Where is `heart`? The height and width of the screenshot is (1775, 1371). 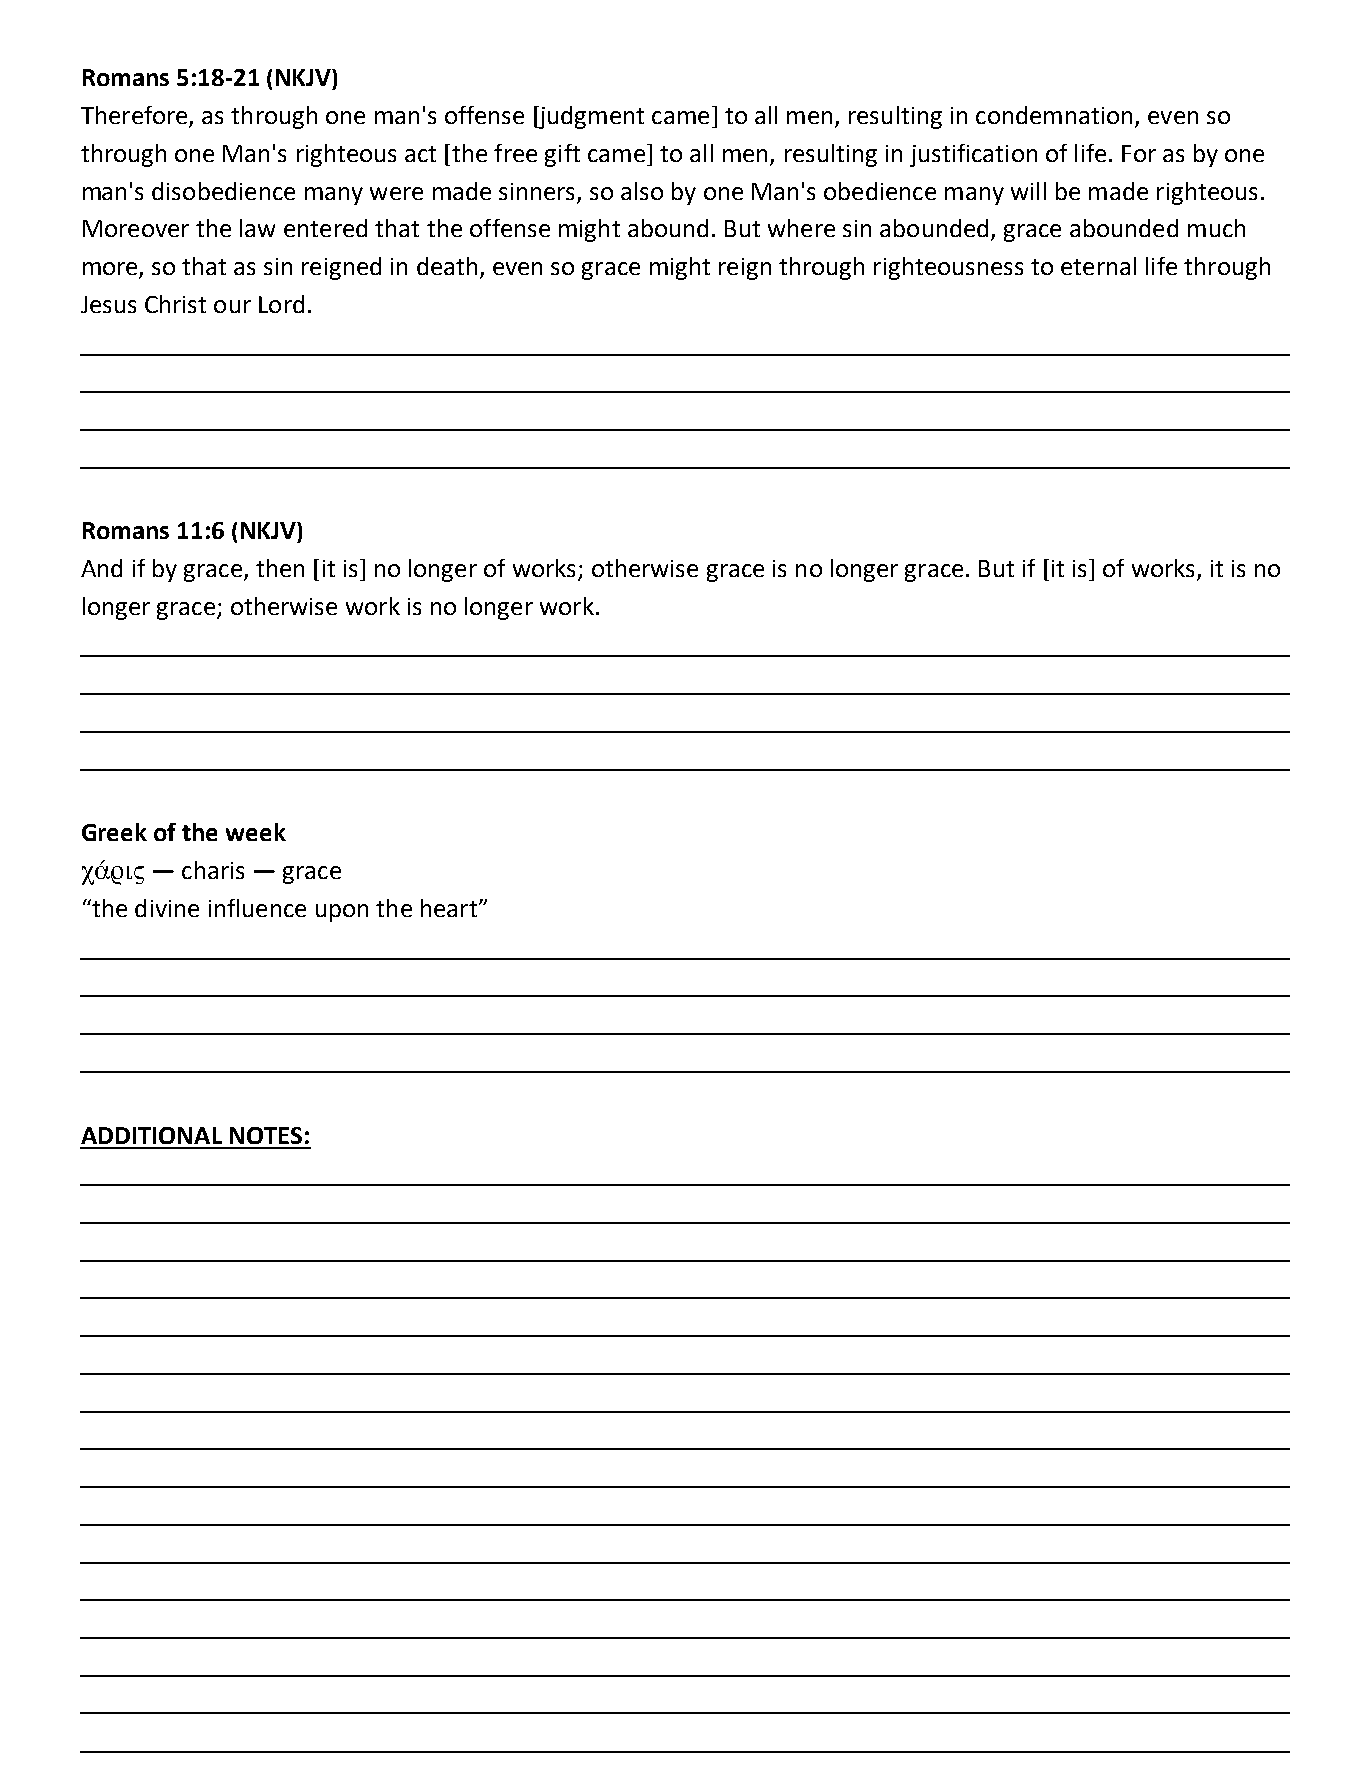 heart is located at coordinates (449, 908).
